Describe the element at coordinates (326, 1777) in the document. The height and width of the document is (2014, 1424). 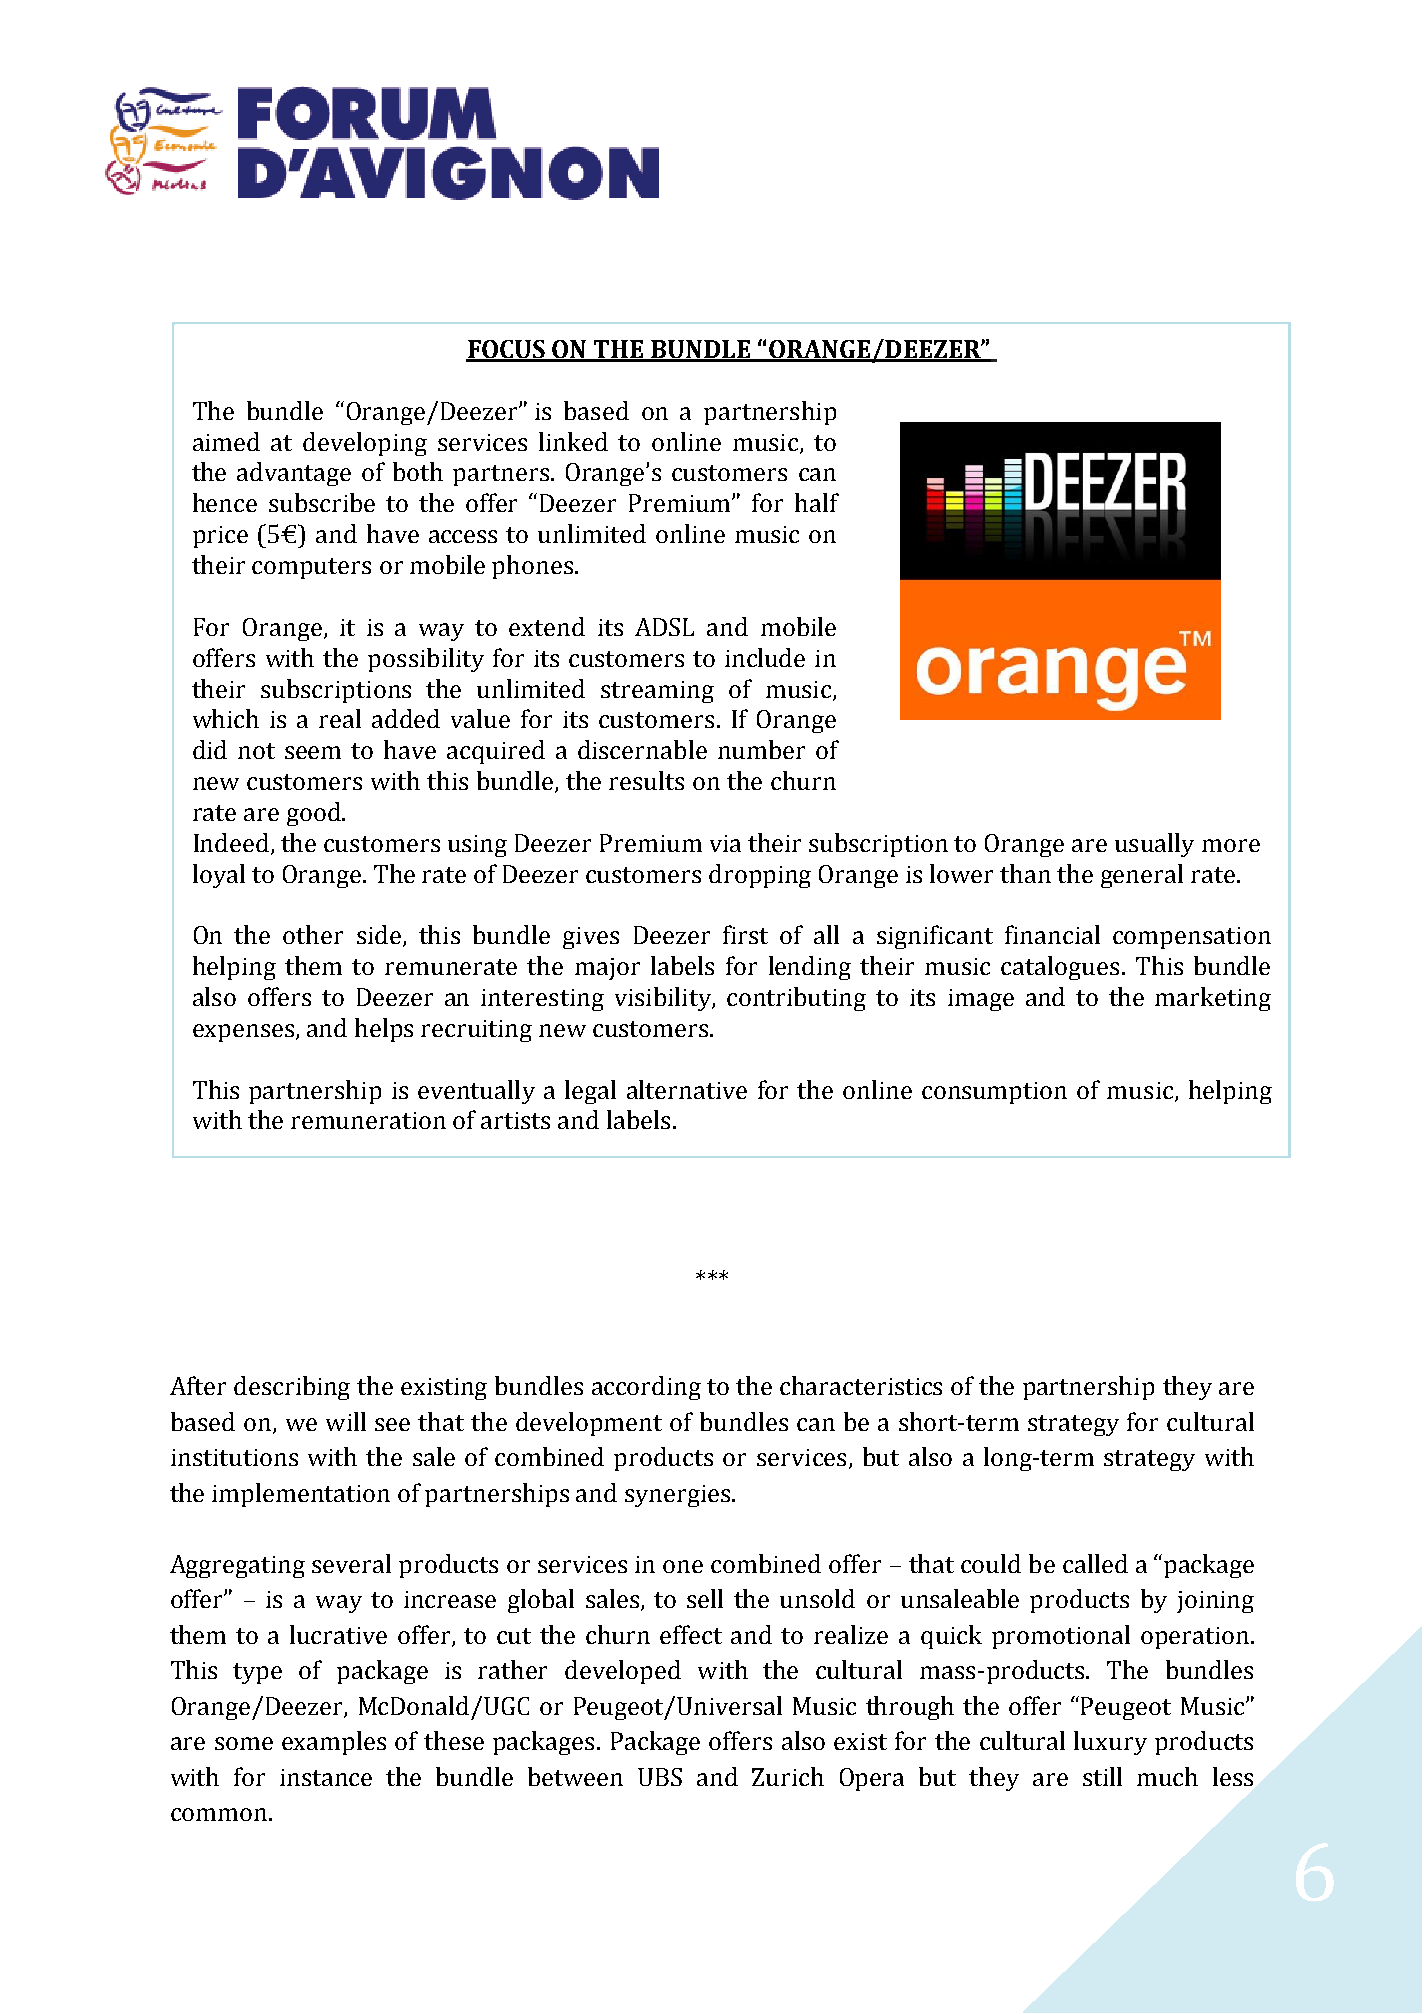
I see `instance` at that location.
